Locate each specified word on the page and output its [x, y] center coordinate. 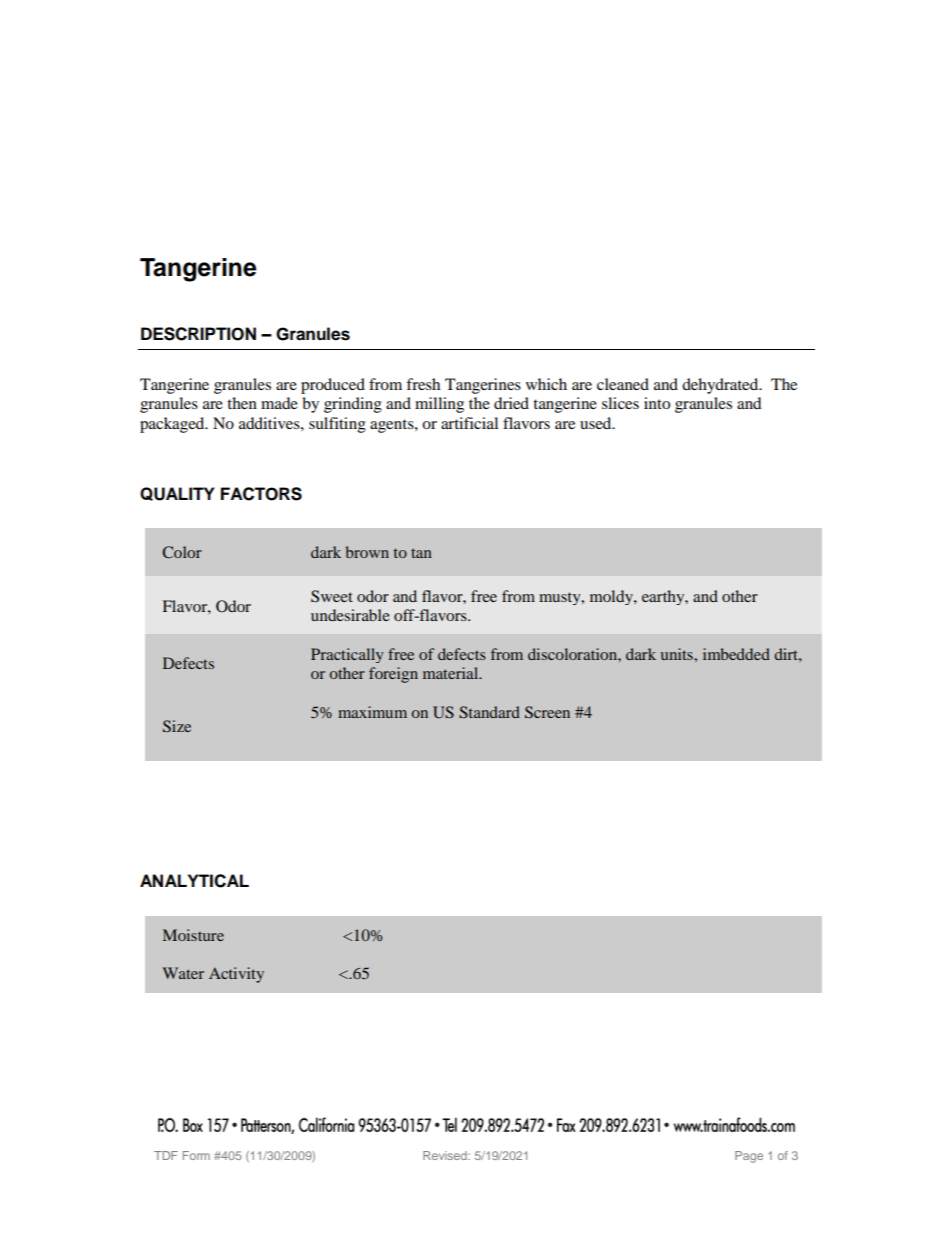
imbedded [736, 654]
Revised [446, 1155]
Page [749, 1157]
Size [177, 726]
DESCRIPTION [198, 334]
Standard [489, 712]
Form [196, 1155]
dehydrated [721, 386]
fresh [423, 384]
